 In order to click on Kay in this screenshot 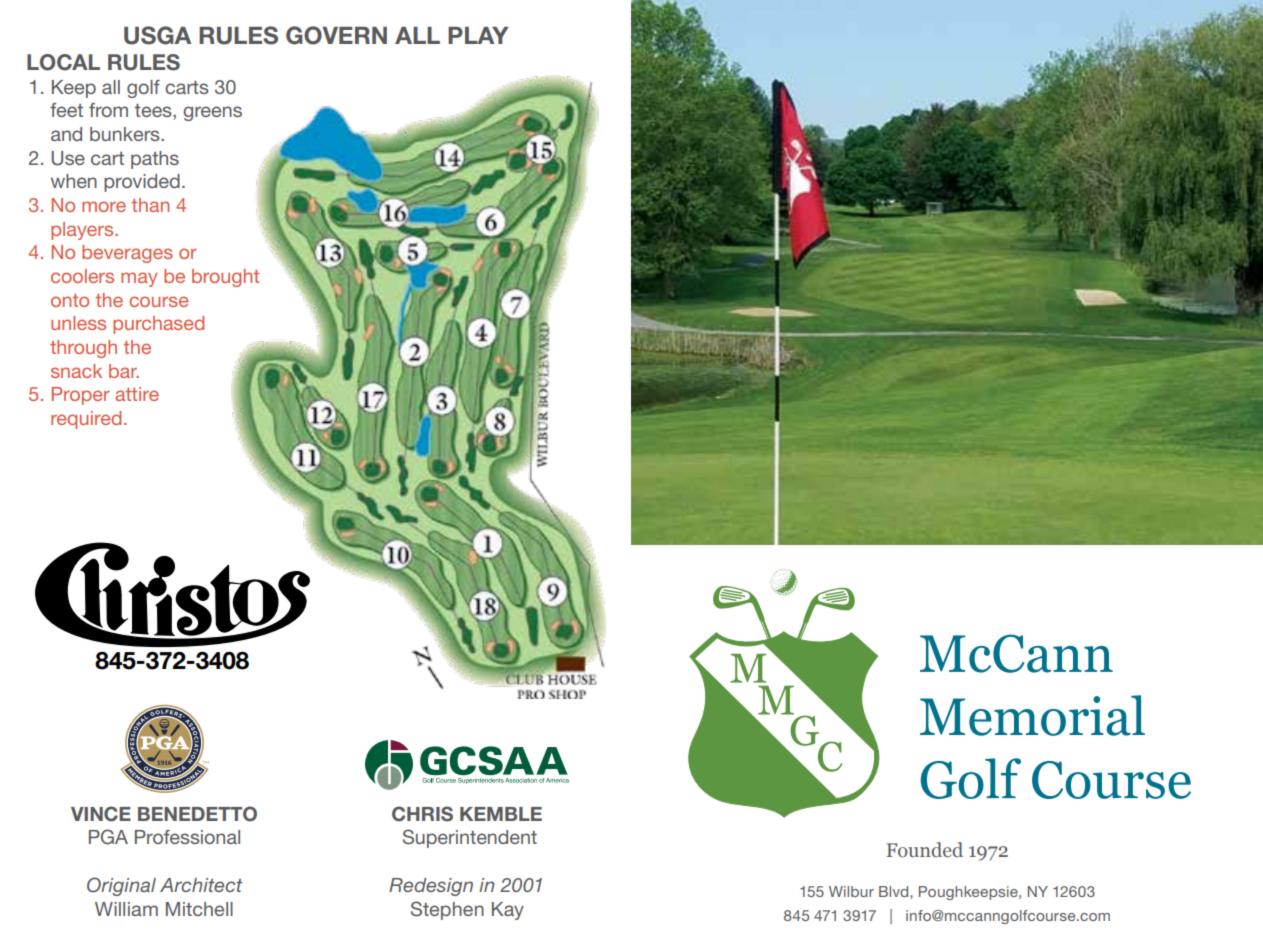, I will do `click(508, 911)`.
